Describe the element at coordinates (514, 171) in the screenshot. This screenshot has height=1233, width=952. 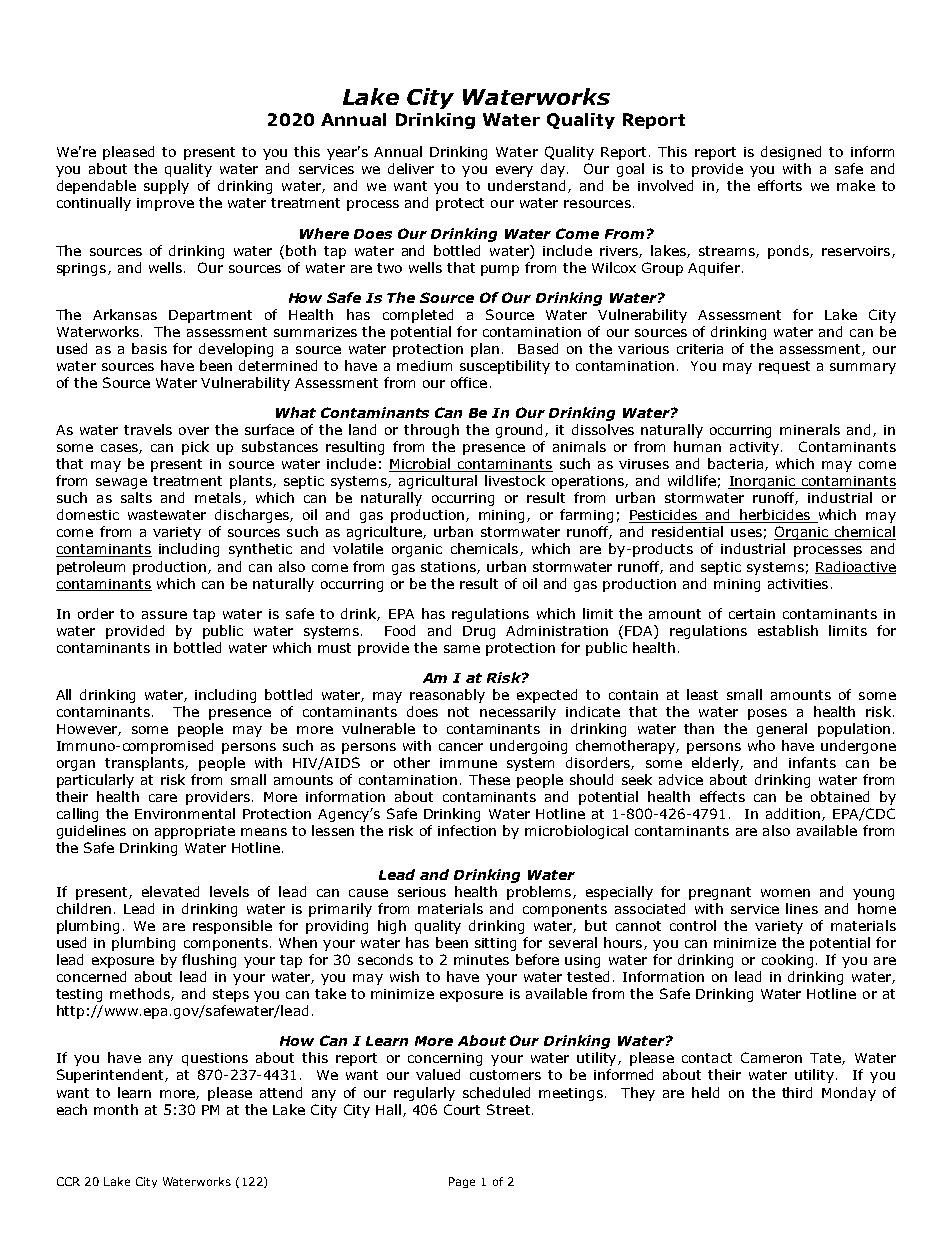
I see `every` at that location.
